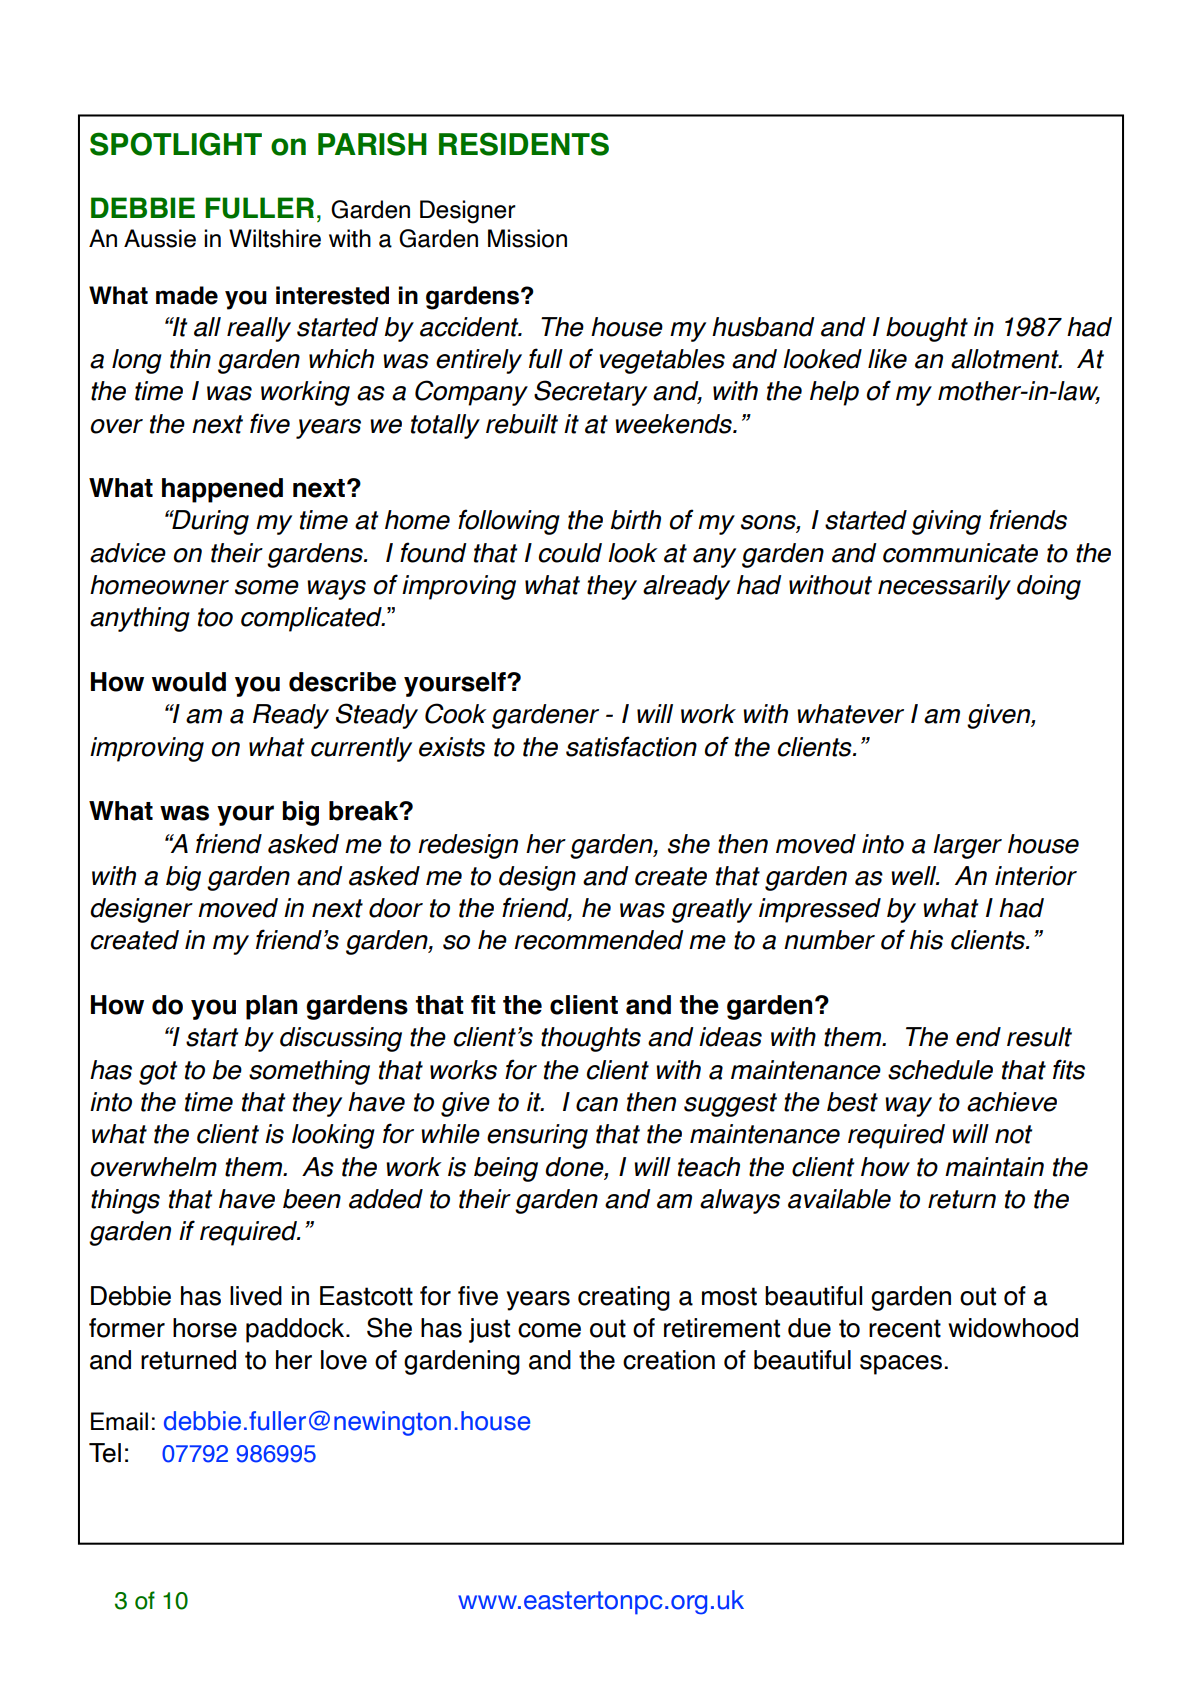 This page has width=1202, height=1700. Describe the element at coordinates (927, 329) in the page. I see `bought` at that location.
